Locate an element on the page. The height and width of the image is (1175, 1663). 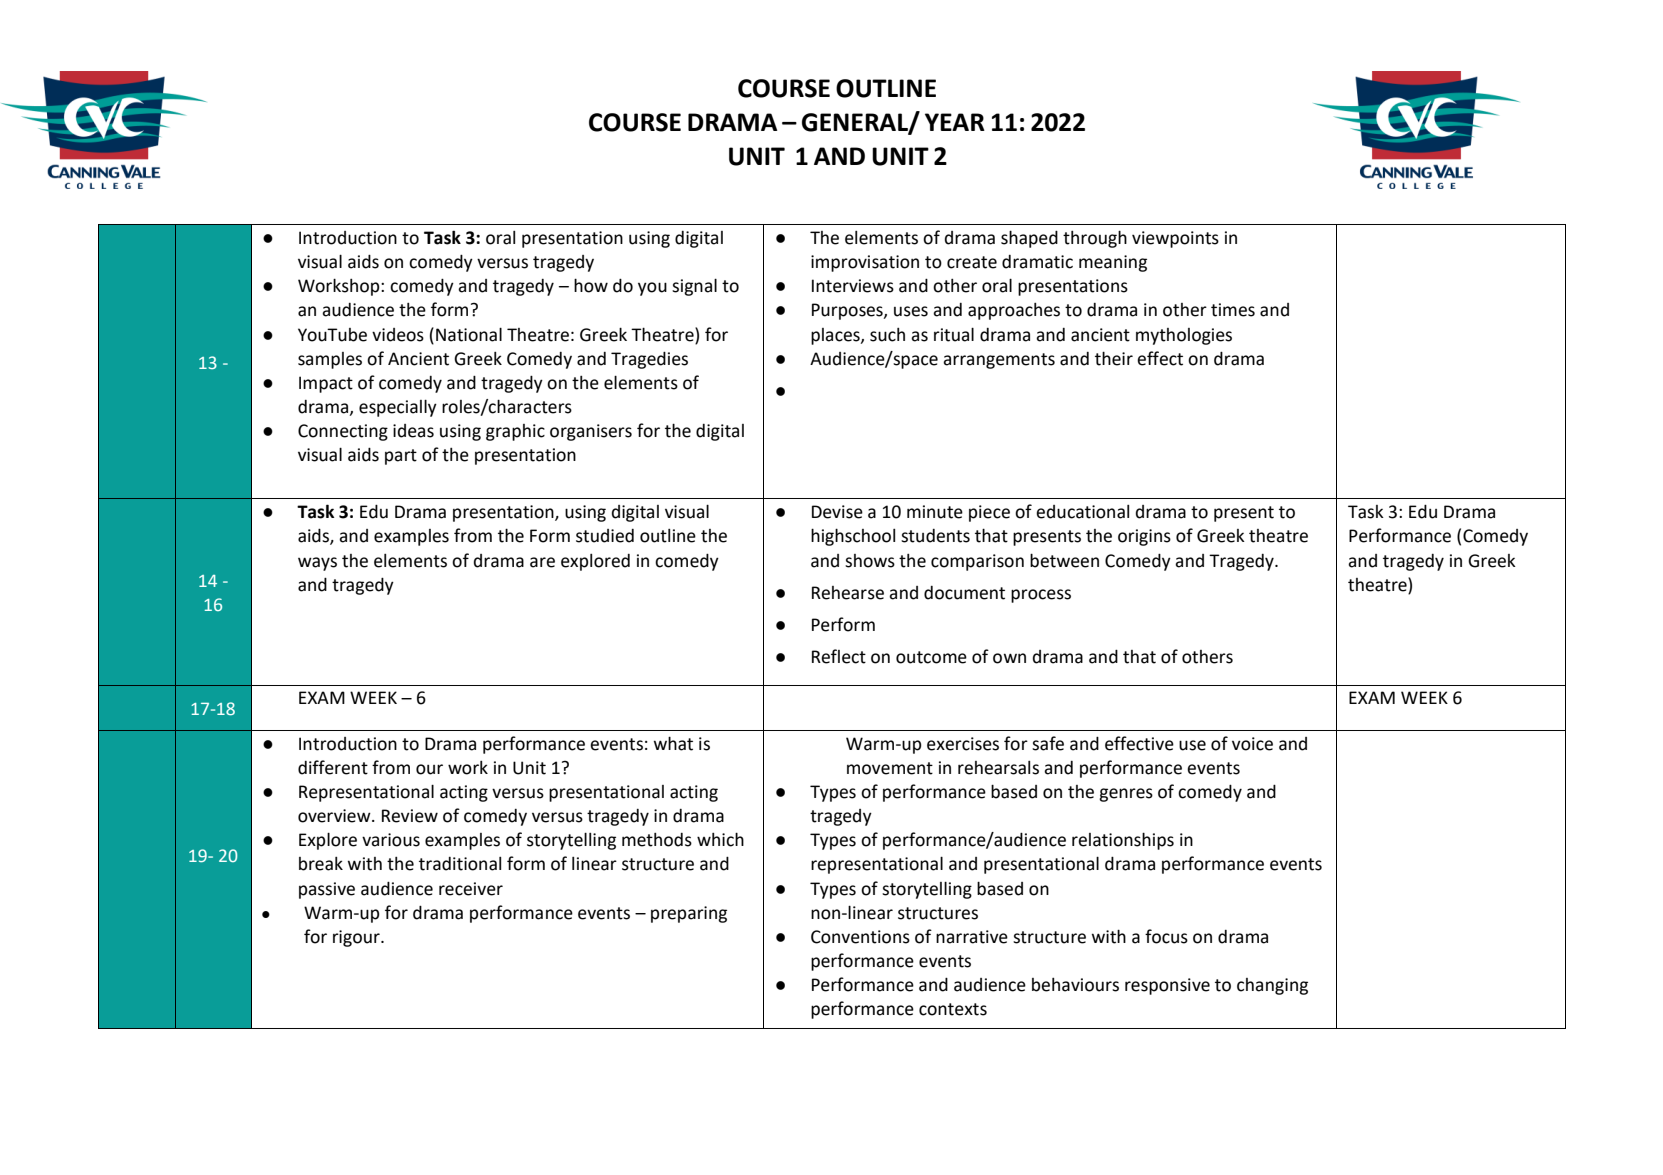
shows is located at coordinates (870, 561).
